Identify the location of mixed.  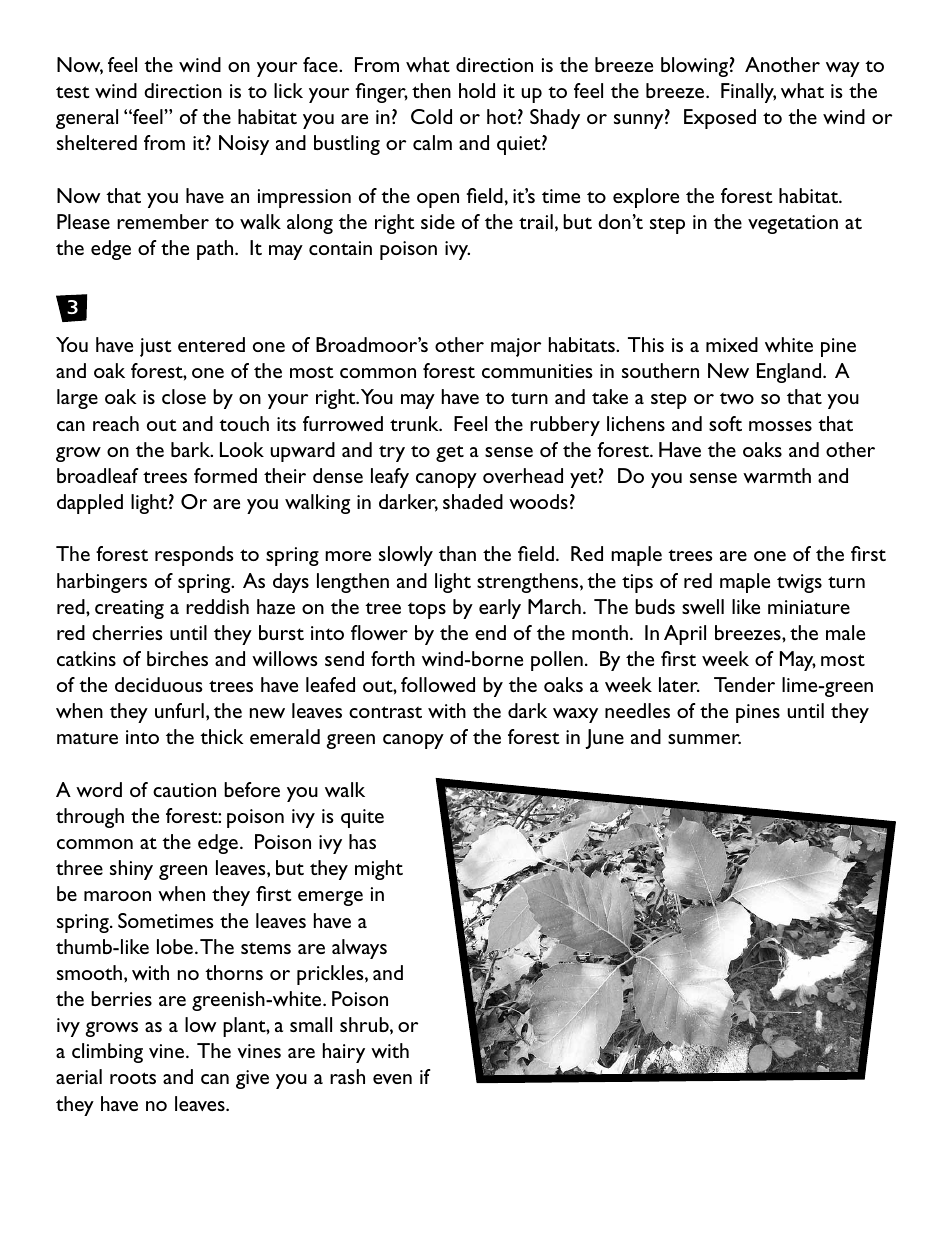
(732, 344).
